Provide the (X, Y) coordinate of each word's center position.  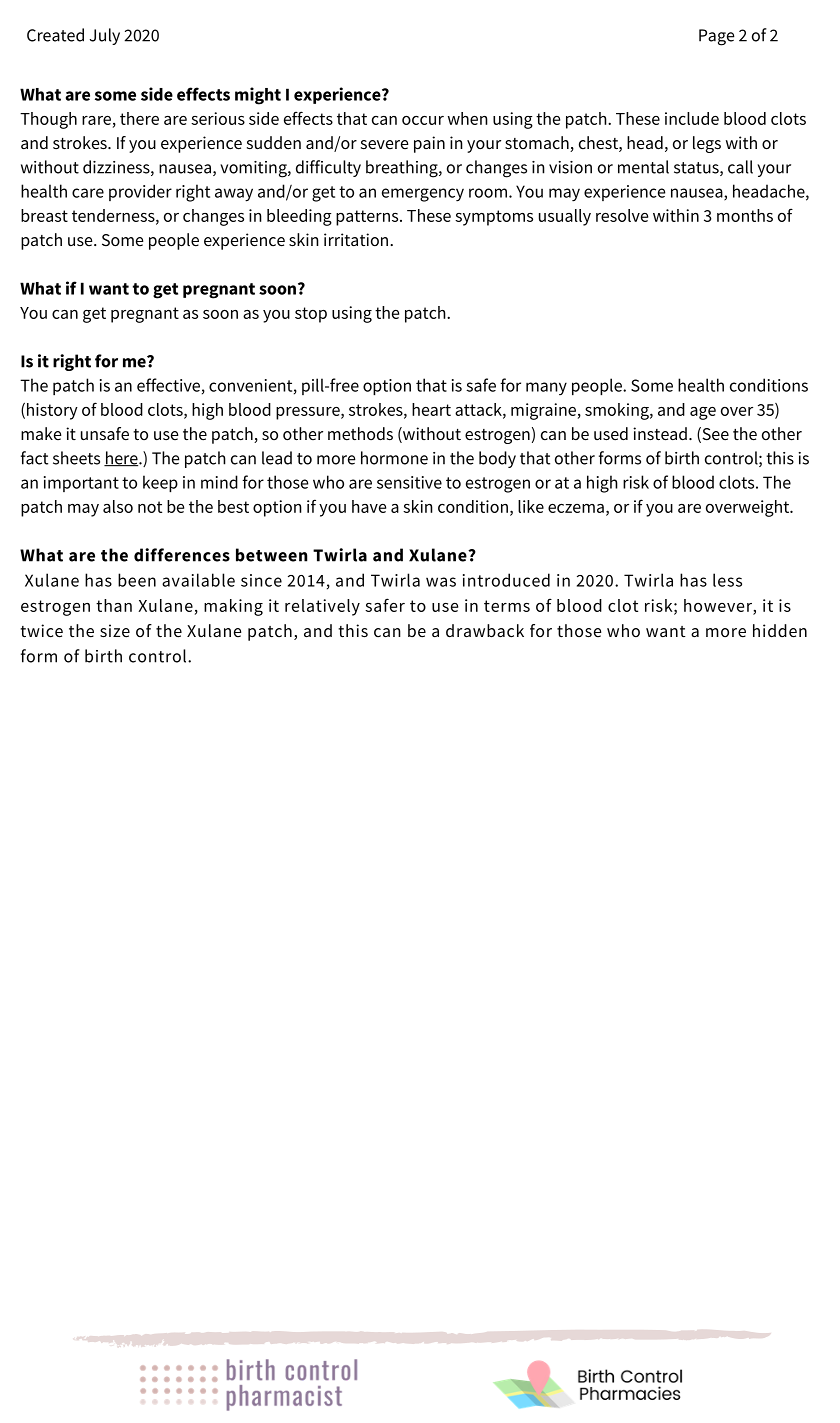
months (745, 215)
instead (660, 434)
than (114, 605)
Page (717, 37)
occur (423, 120)
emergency (423, 195)
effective (168, 385)
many (546, 388)
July (105, 36)
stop (311, 315)
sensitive (409, 482)
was (441, 582)
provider (140, 192)
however (719, 605)
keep (160, 483)
